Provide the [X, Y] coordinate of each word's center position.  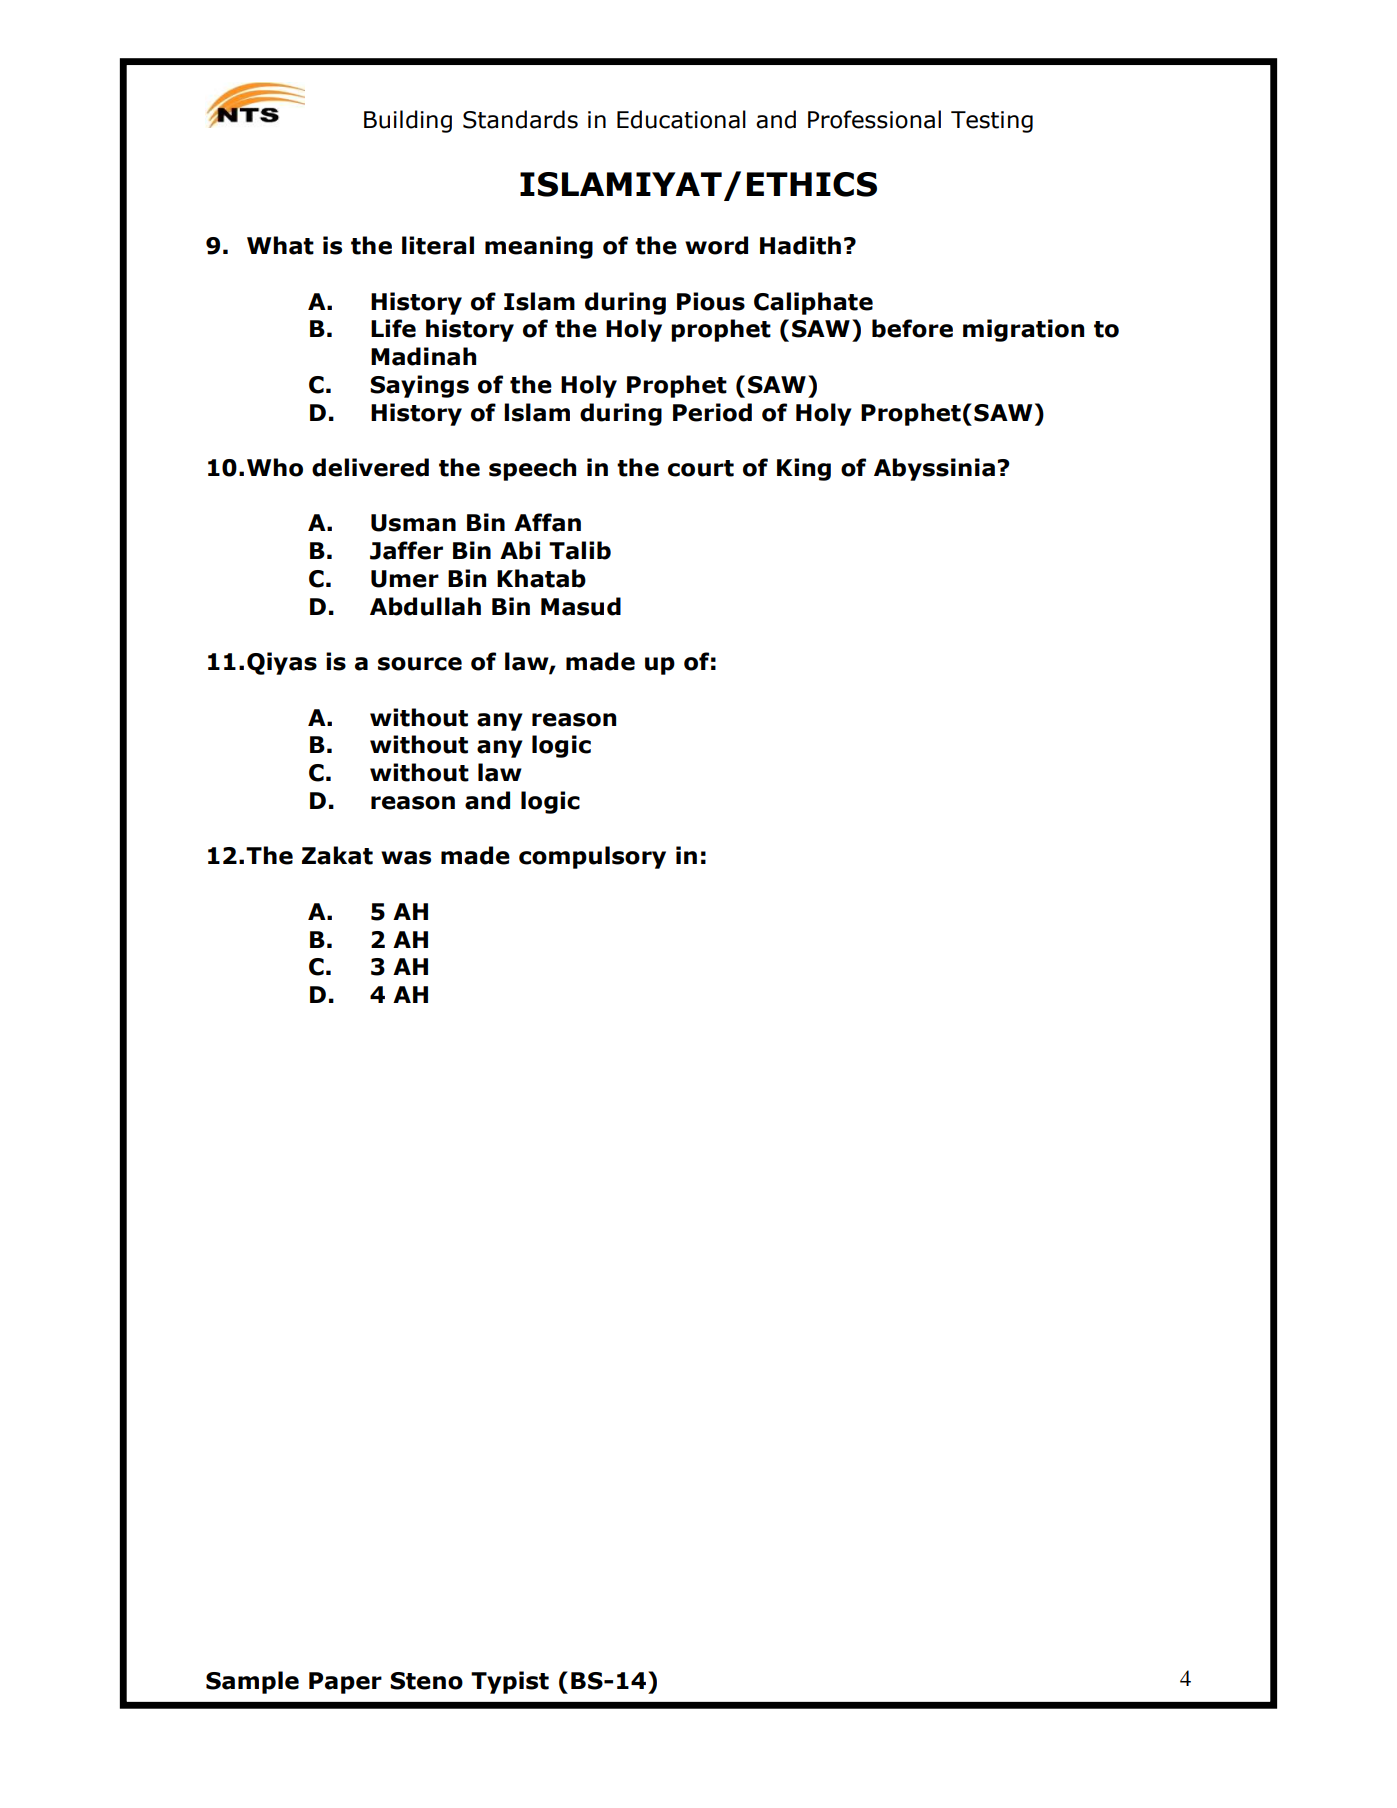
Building [408, 121]
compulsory [592, 857]
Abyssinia [934, 469]
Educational [681, 119]
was [406, 858]
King [804, 469]
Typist [510, 1682]
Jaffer [406, 550]
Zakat [337, 855]
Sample [252, 1682]
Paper [345, 1683]
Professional [874, 119]
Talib [580, 550]
